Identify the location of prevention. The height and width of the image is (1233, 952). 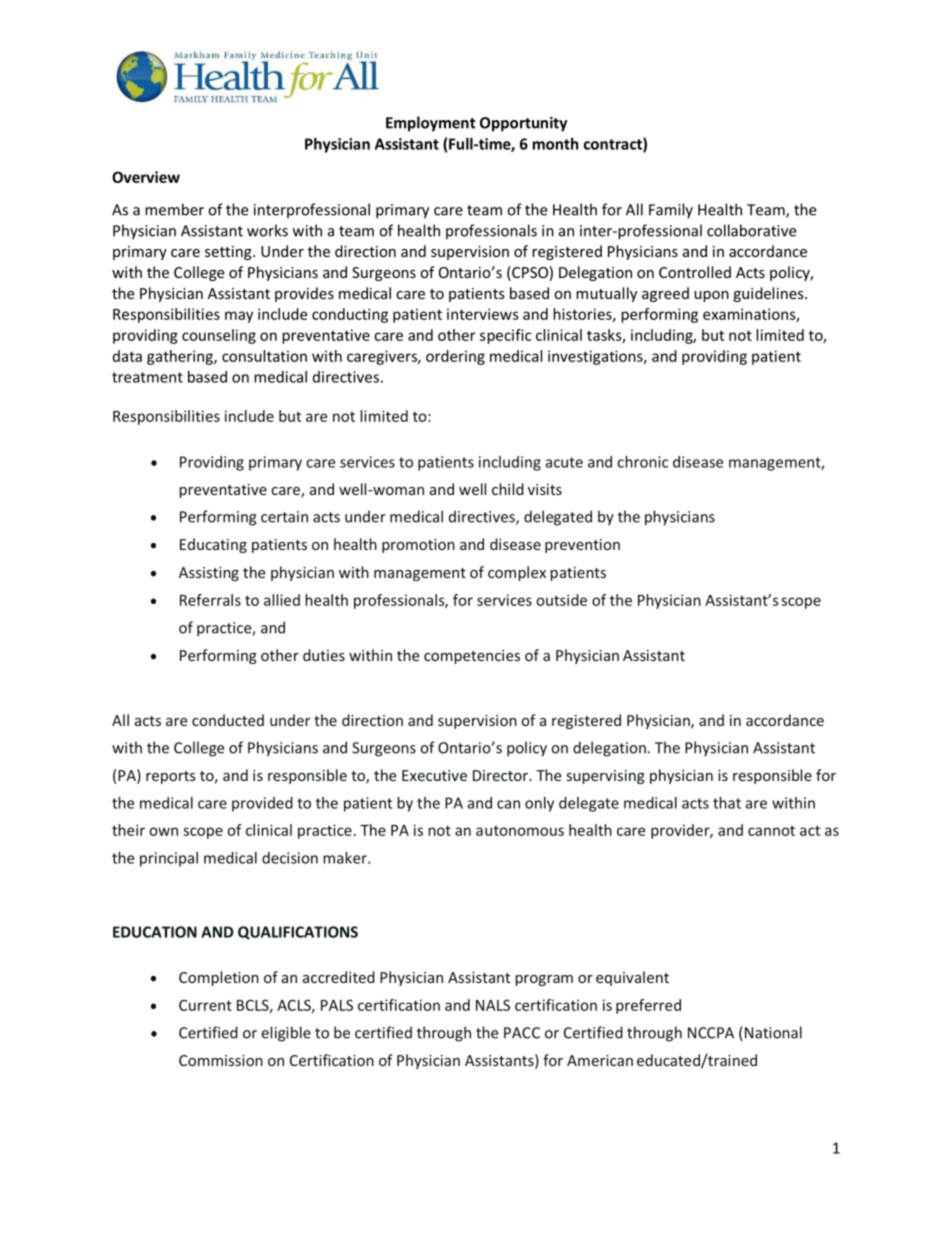
(582, 546).
